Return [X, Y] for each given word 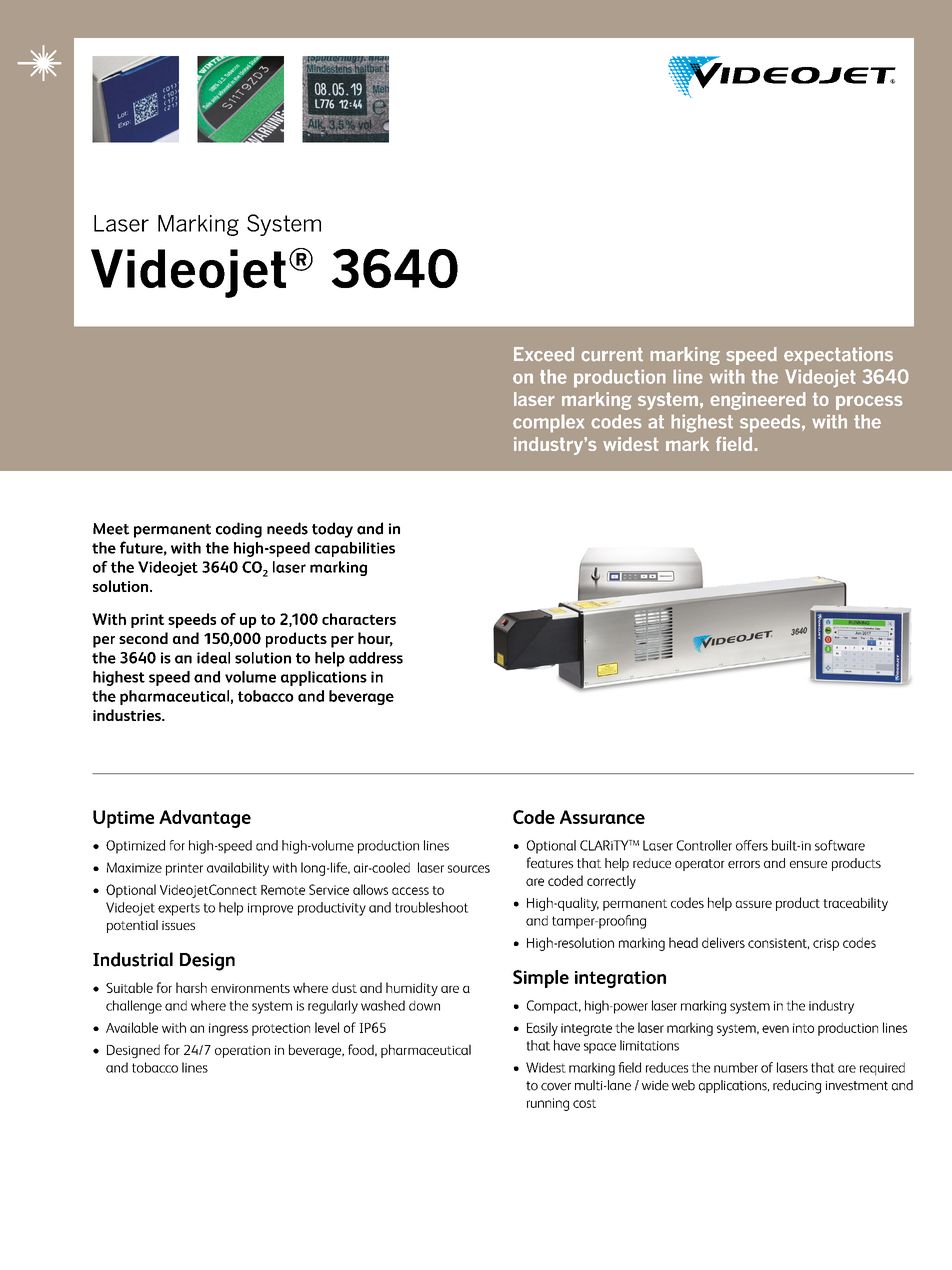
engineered [758, 401]
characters [359, 619]
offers [752, 845]
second [143, 638]
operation [242, 1051]
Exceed [544, 354]
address [376, 658]
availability [238, 869]
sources [469, 869]
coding [239, 530]
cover [556, 1087]
